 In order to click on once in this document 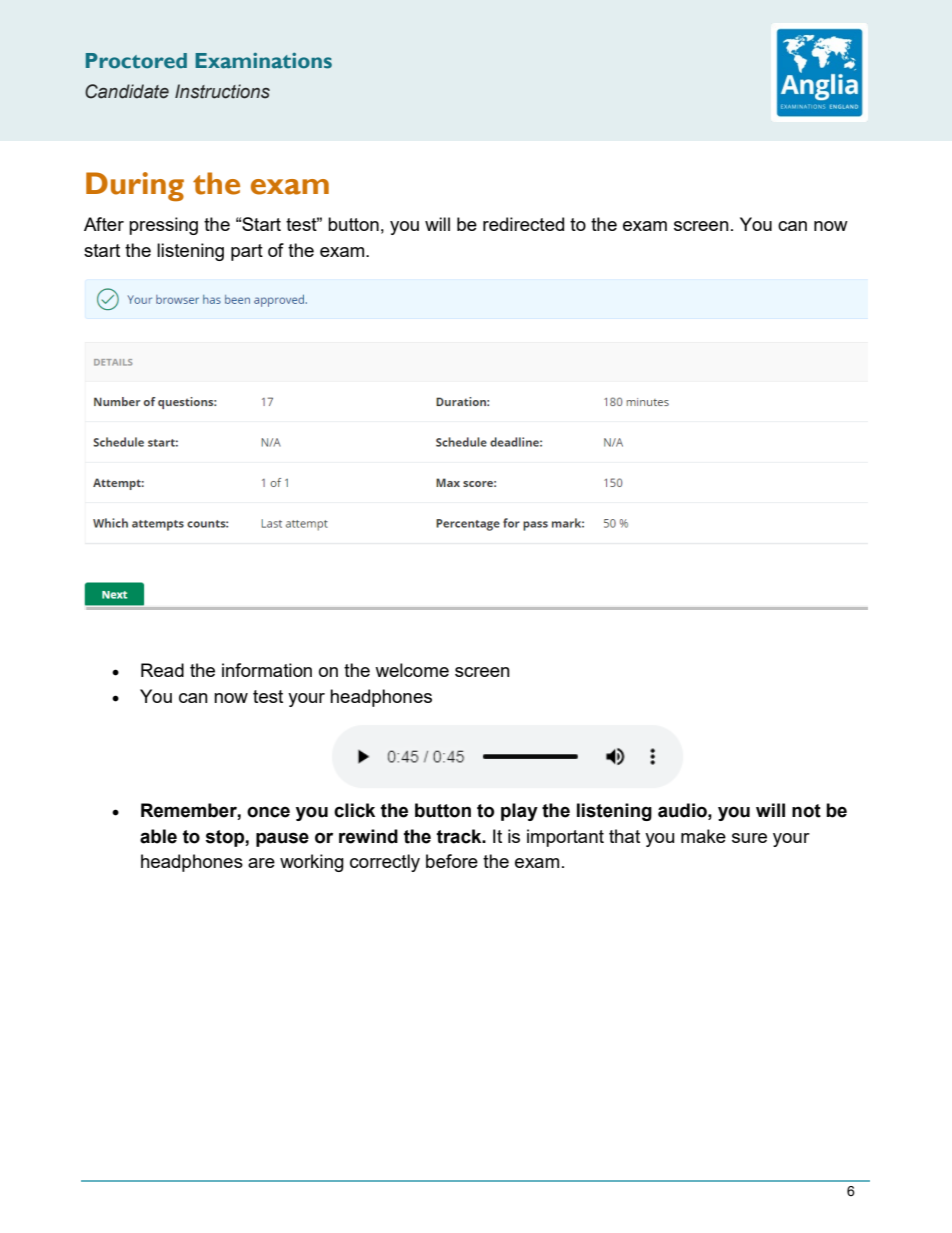, I will do `click(268, 812)`.
